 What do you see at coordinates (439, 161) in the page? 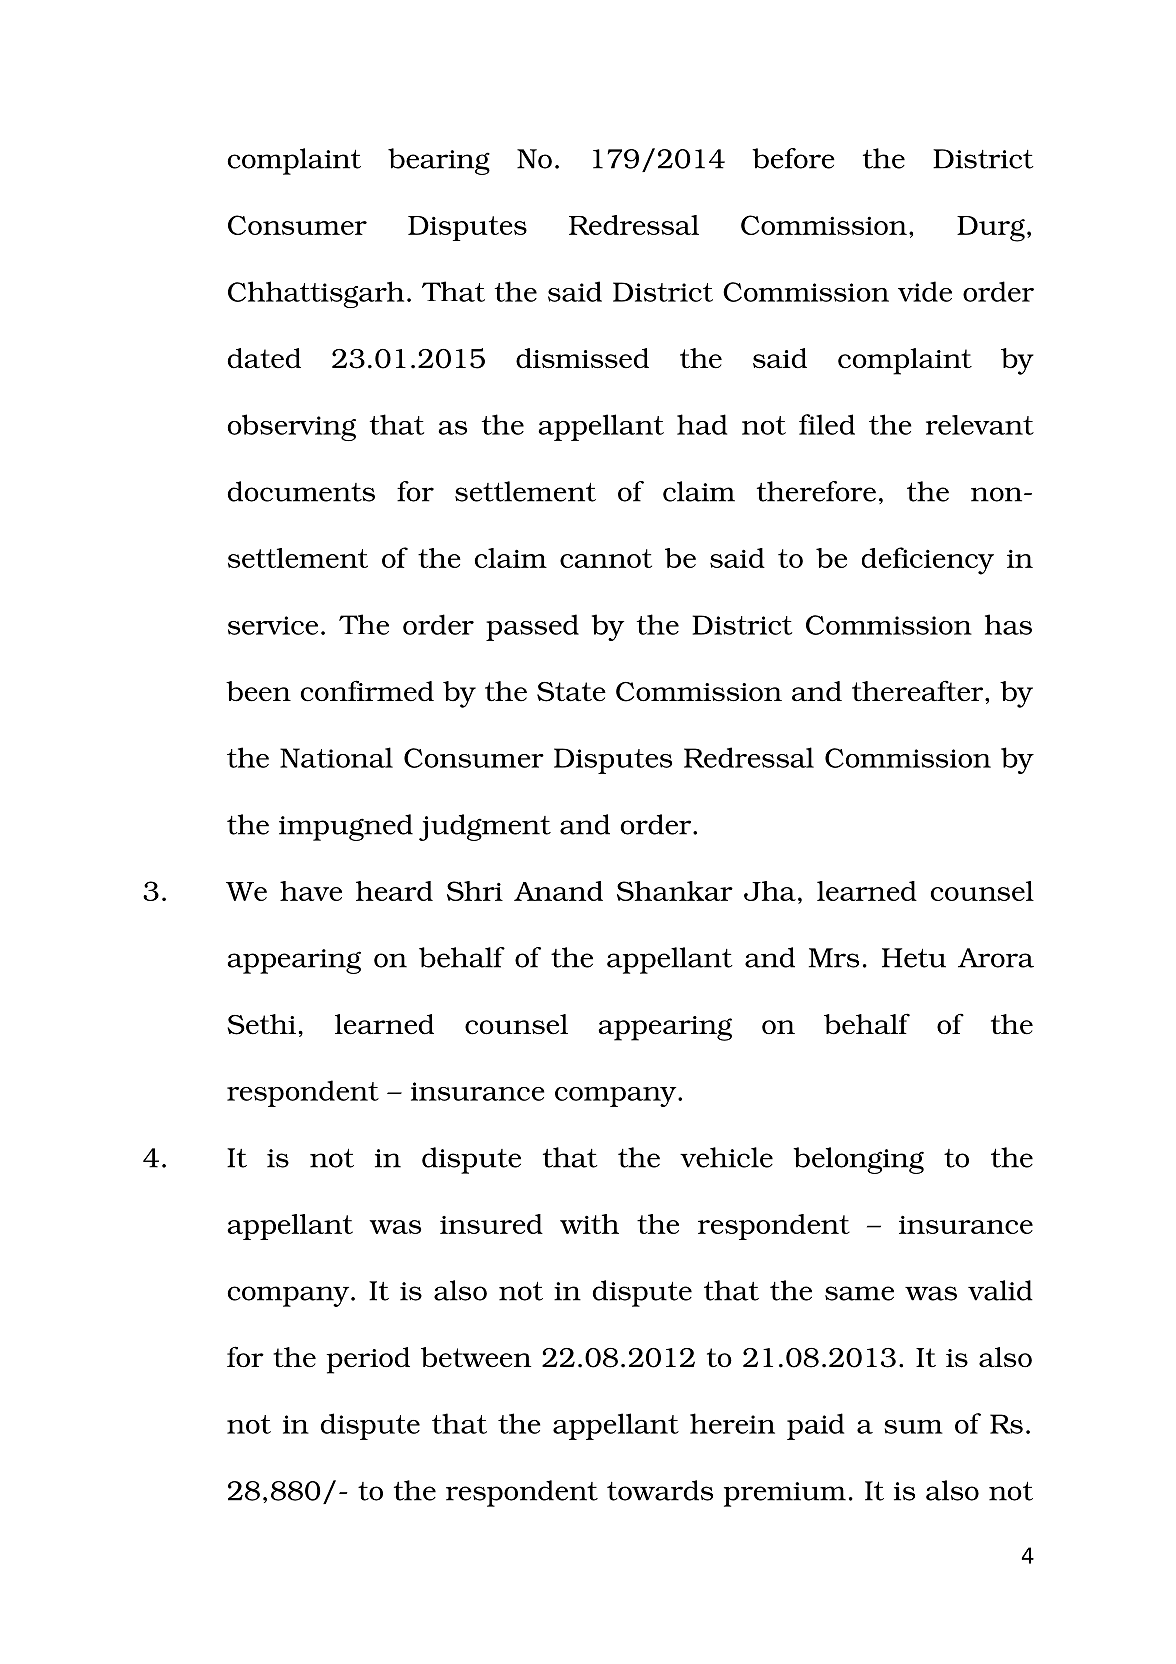
I see `bearing` at bounding box center [439, 161].
